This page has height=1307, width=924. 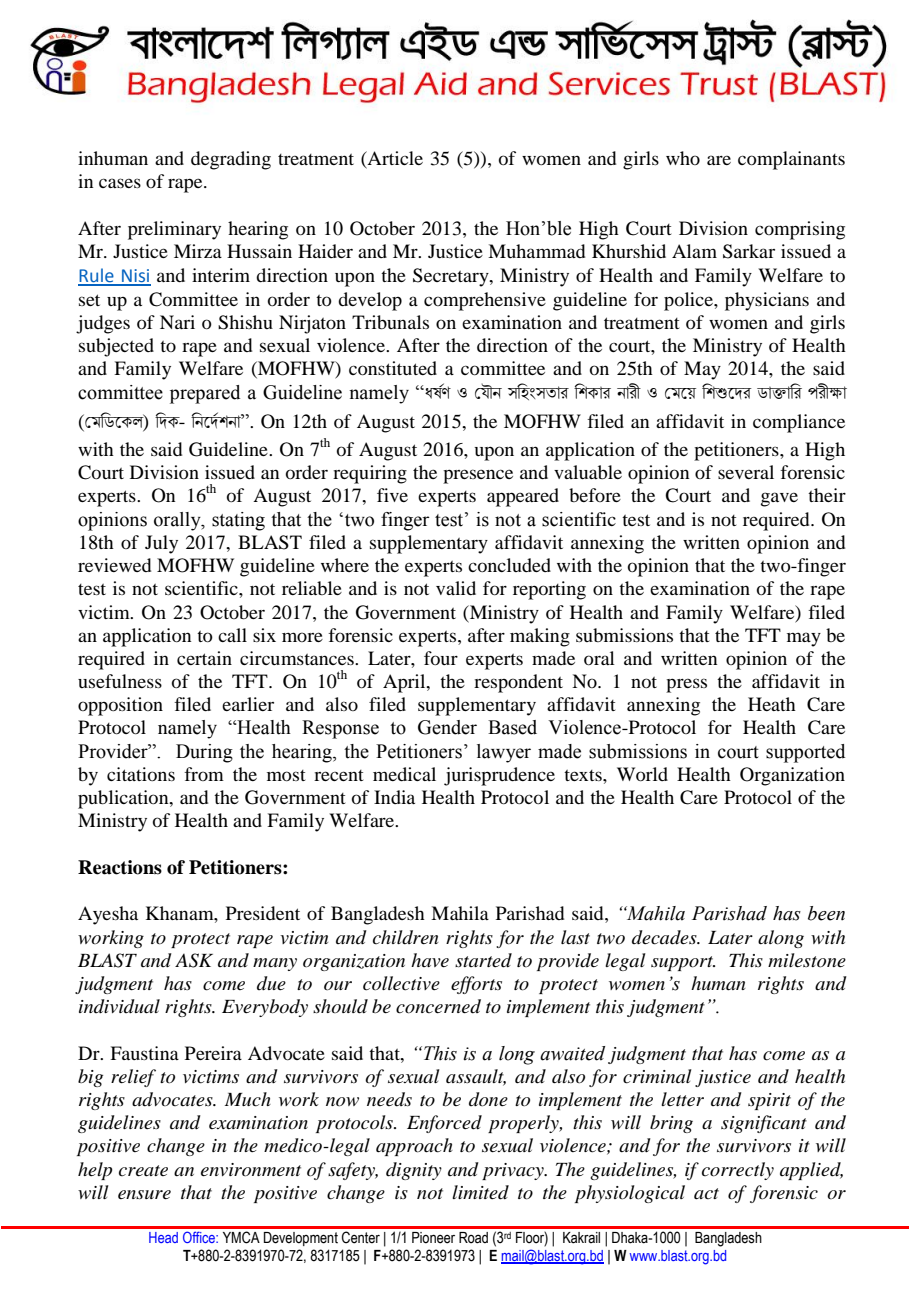 I want to click on certain, so click(x=204, y=658).
